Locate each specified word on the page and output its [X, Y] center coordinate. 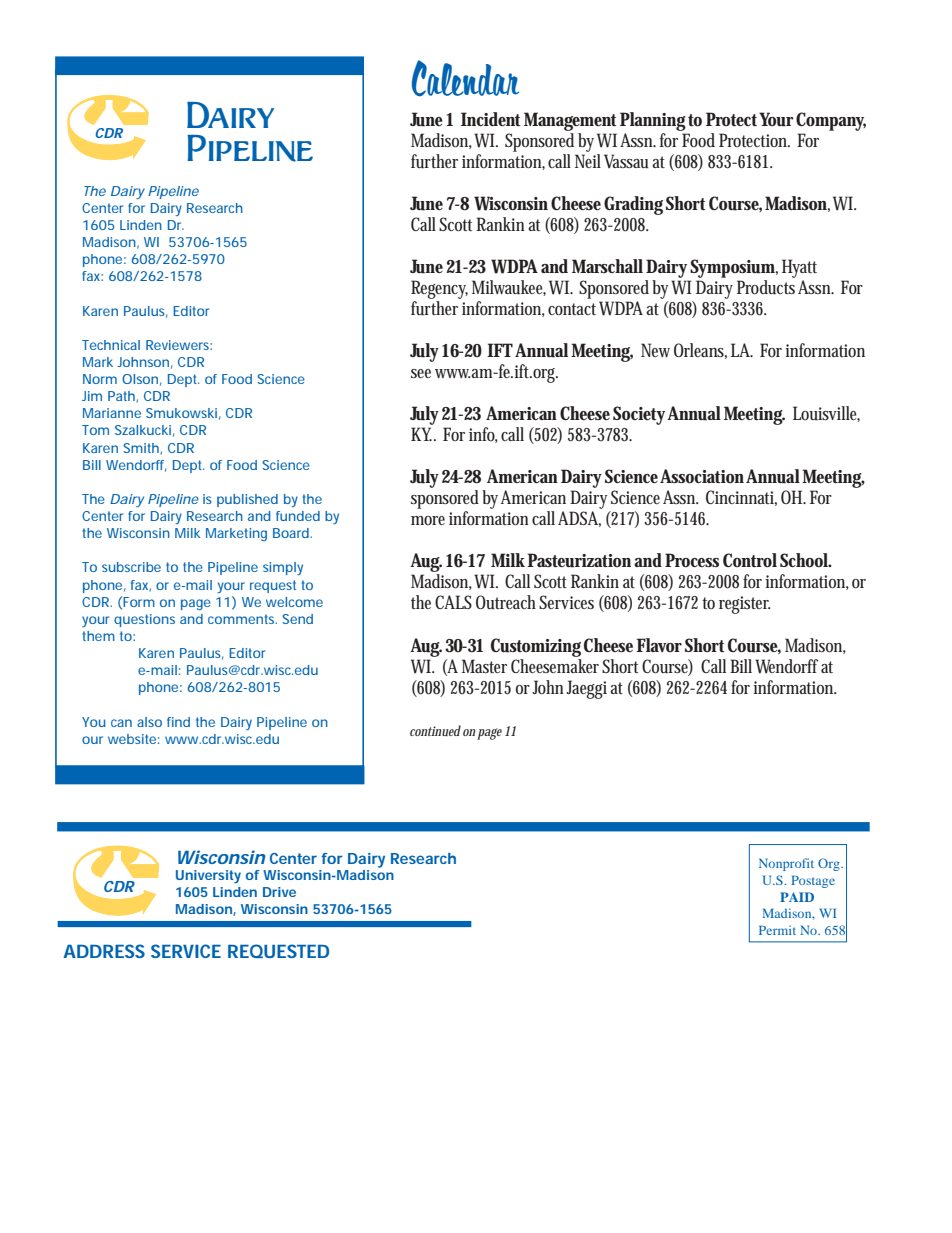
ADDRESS [104, 951]
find [178, 722]
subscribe [131, 567]
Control [750, 560]
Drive [279, 892]
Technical [111, 345]
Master [484, 666]
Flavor [659, 645]
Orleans [699, 350]
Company [831, 121]
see [421, 373]
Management [570, 121]
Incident [490, 119]
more [428, 520]
